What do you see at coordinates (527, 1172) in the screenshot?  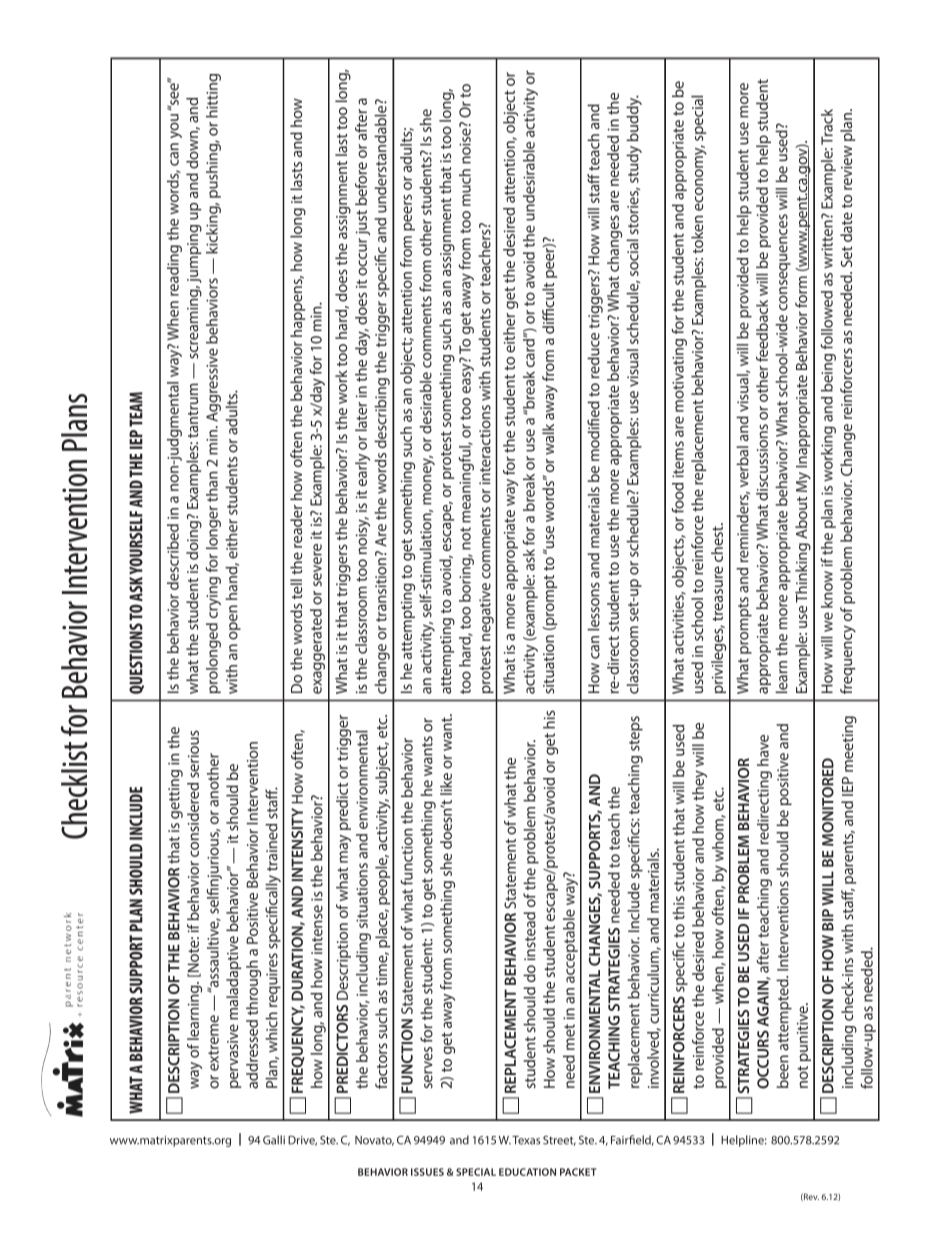 I see `EDUCATION` at bounding box center [527, 1172].
